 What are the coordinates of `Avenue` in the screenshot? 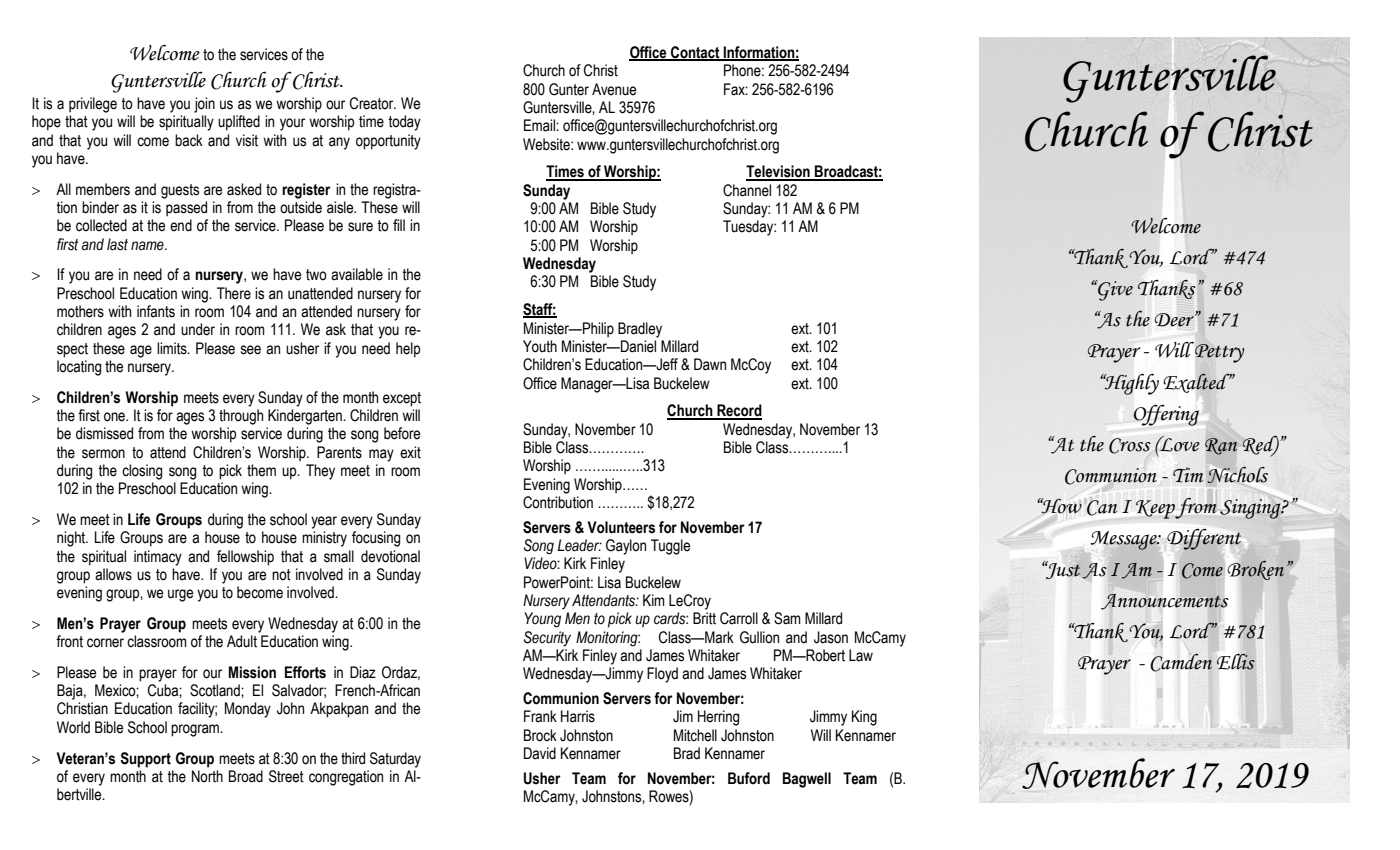 It's located at (614, 89).
